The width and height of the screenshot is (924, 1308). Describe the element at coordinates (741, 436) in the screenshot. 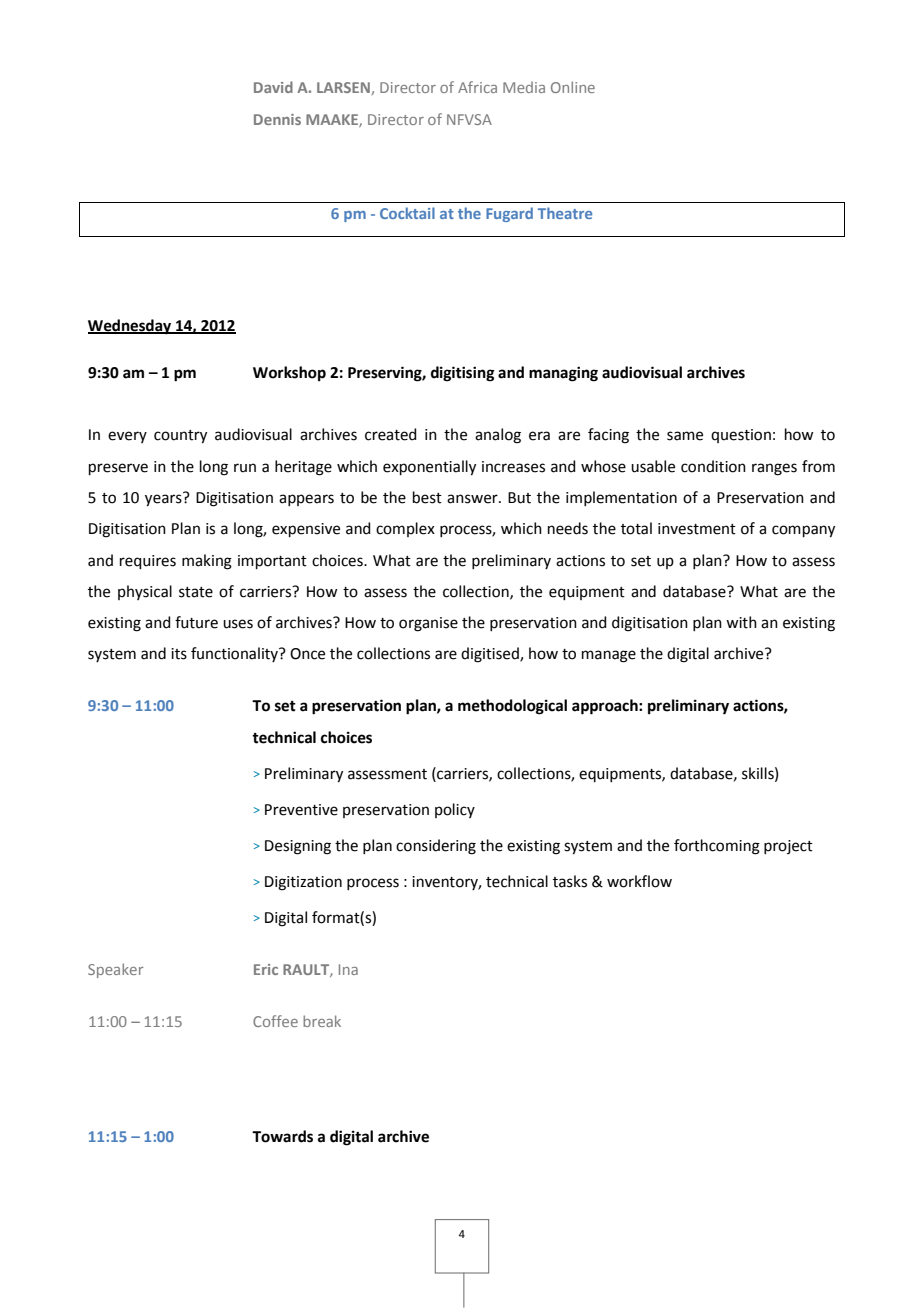

I see `question` at that location.
